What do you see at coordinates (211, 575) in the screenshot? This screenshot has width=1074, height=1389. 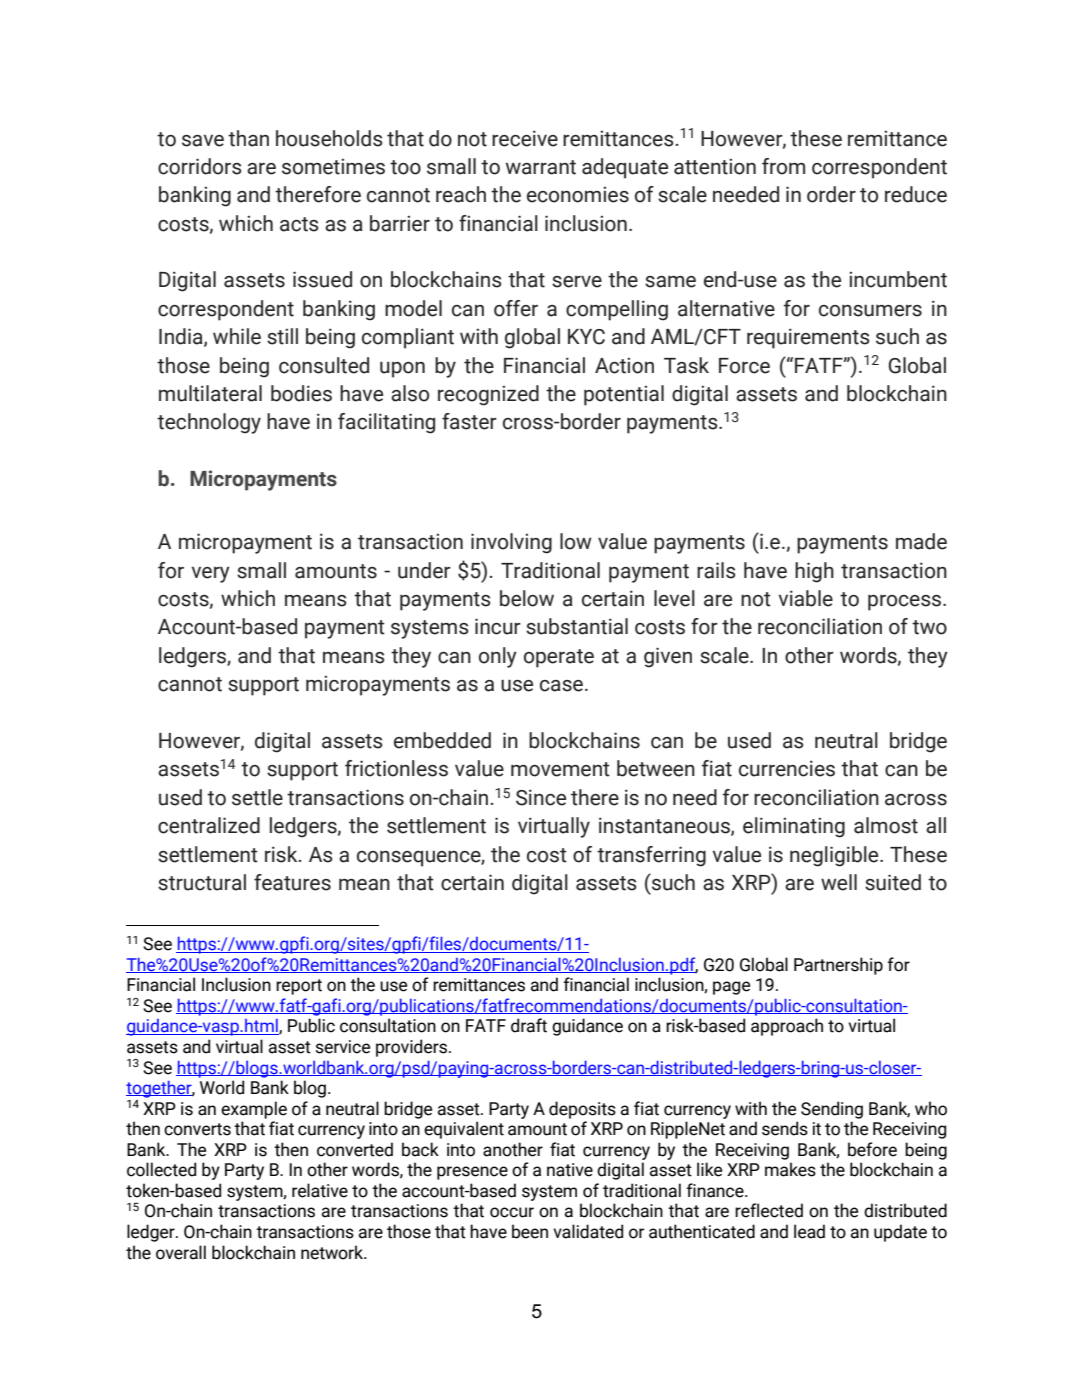 I see `very` at bounding box center [211, 575].
